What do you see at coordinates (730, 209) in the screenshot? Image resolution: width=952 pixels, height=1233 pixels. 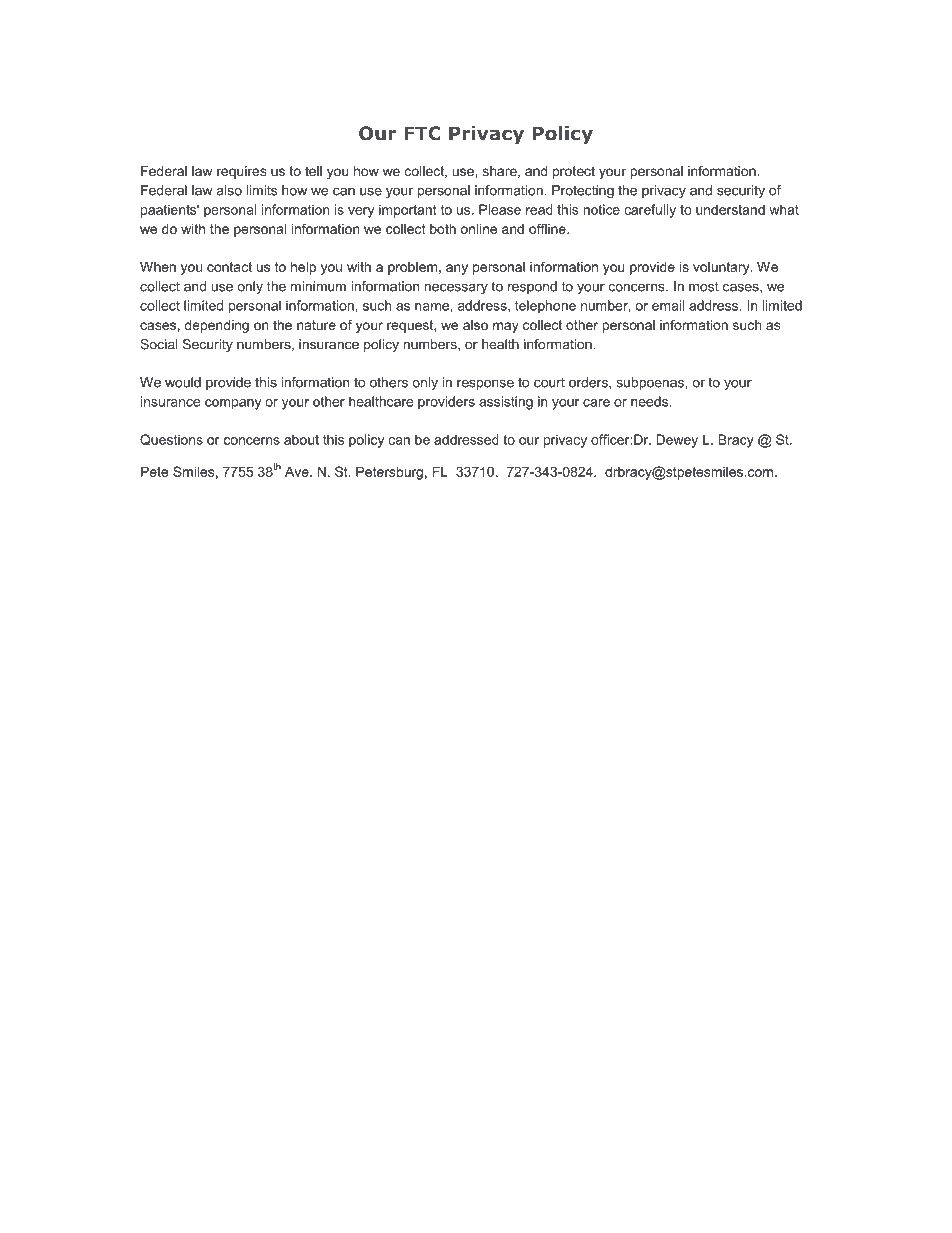 I see `understand` at bounding box center [730, 209].
